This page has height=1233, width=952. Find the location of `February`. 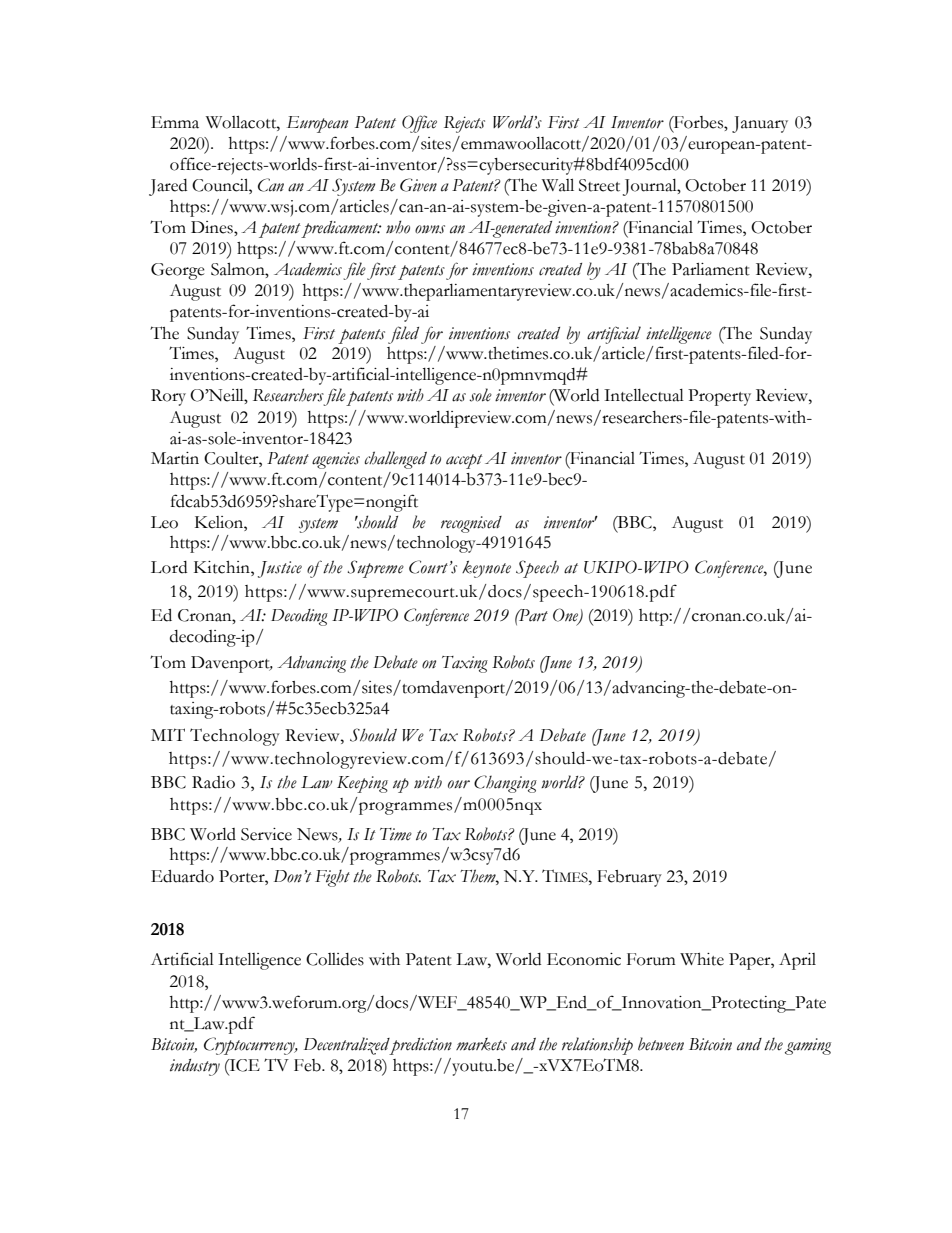

February is located at coordinates (629, 878).
